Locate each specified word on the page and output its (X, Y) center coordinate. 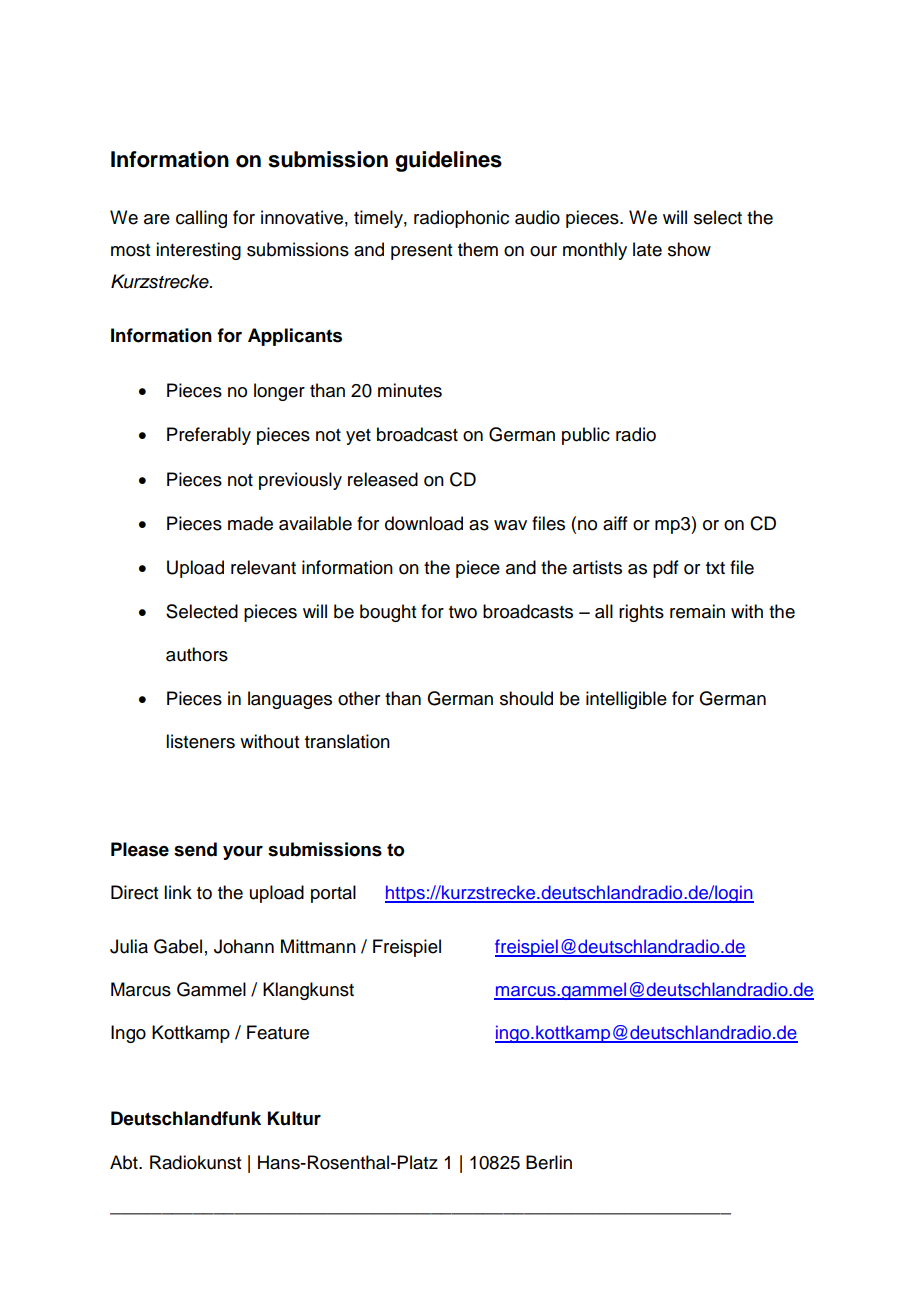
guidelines (448, 161)
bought (388, 613)
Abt (125, 1162)
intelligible (626, 700)
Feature (278, 1032)
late (647, 249)
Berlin (549, 1162)
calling (201, 219)
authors (197, 654)
